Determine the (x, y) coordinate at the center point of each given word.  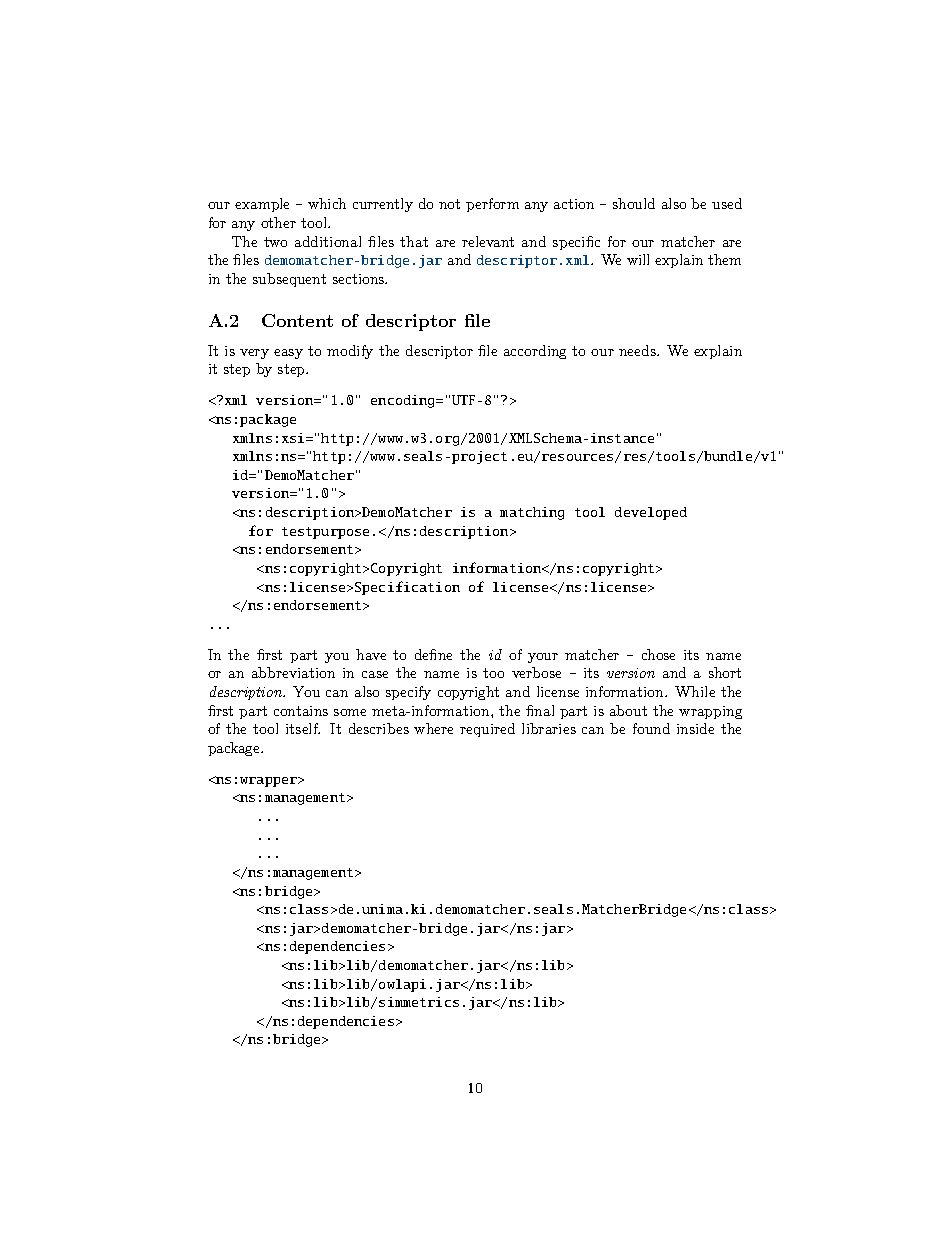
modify (350, 352)
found (651, 728)
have (371, 654)
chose (658, 654)
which (327, 203)
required (487, 730)
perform (492, 205)
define (433, 654)
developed (651, 513)
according (535, 352)
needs (638, 350)
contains (301, 711)
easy (288, 354)
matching (532, 513)
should (634, 203)
